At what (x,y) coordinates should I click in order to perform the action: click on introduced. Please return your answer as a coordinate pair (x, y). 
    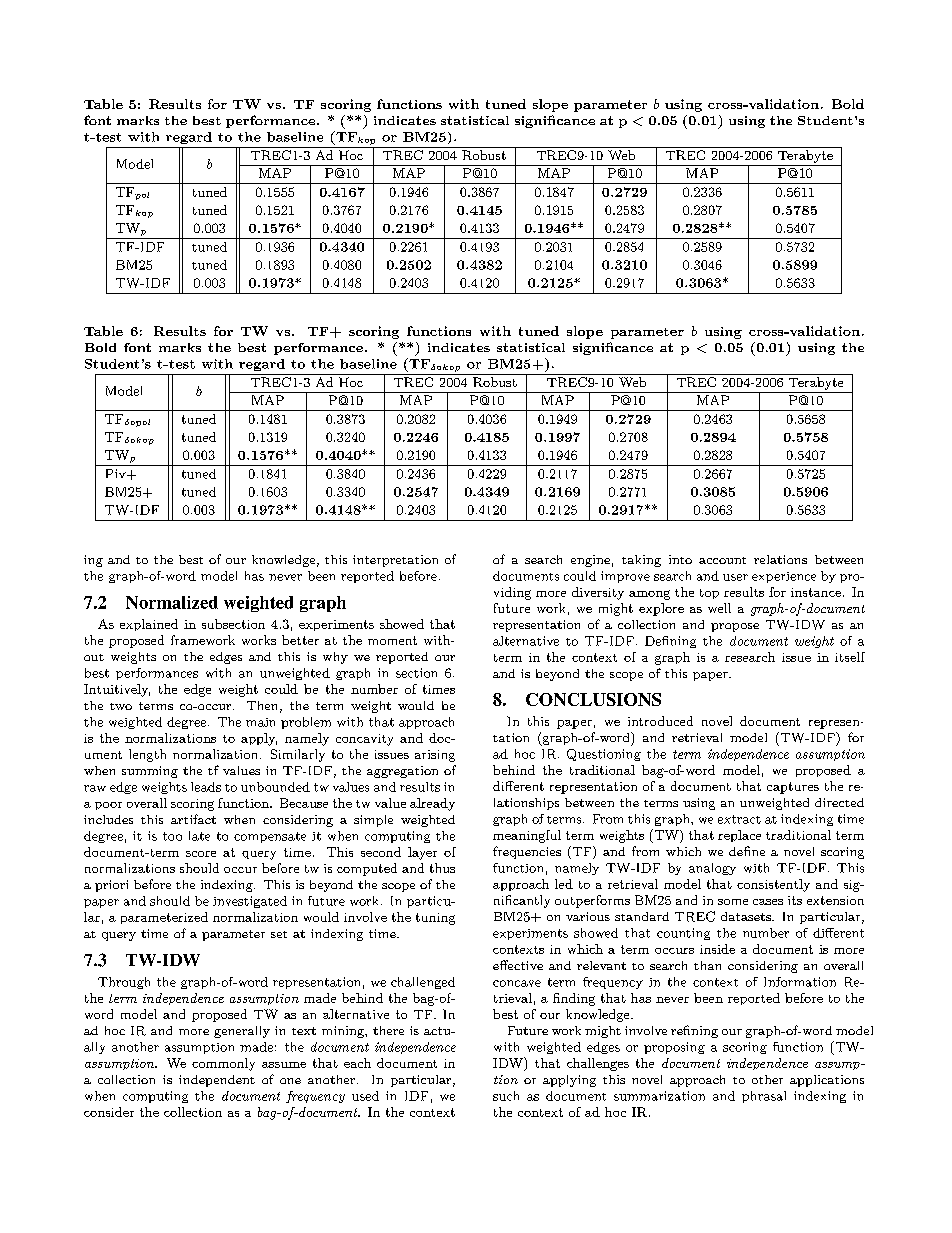
    Looking at the image, I should click on (660, 721).
